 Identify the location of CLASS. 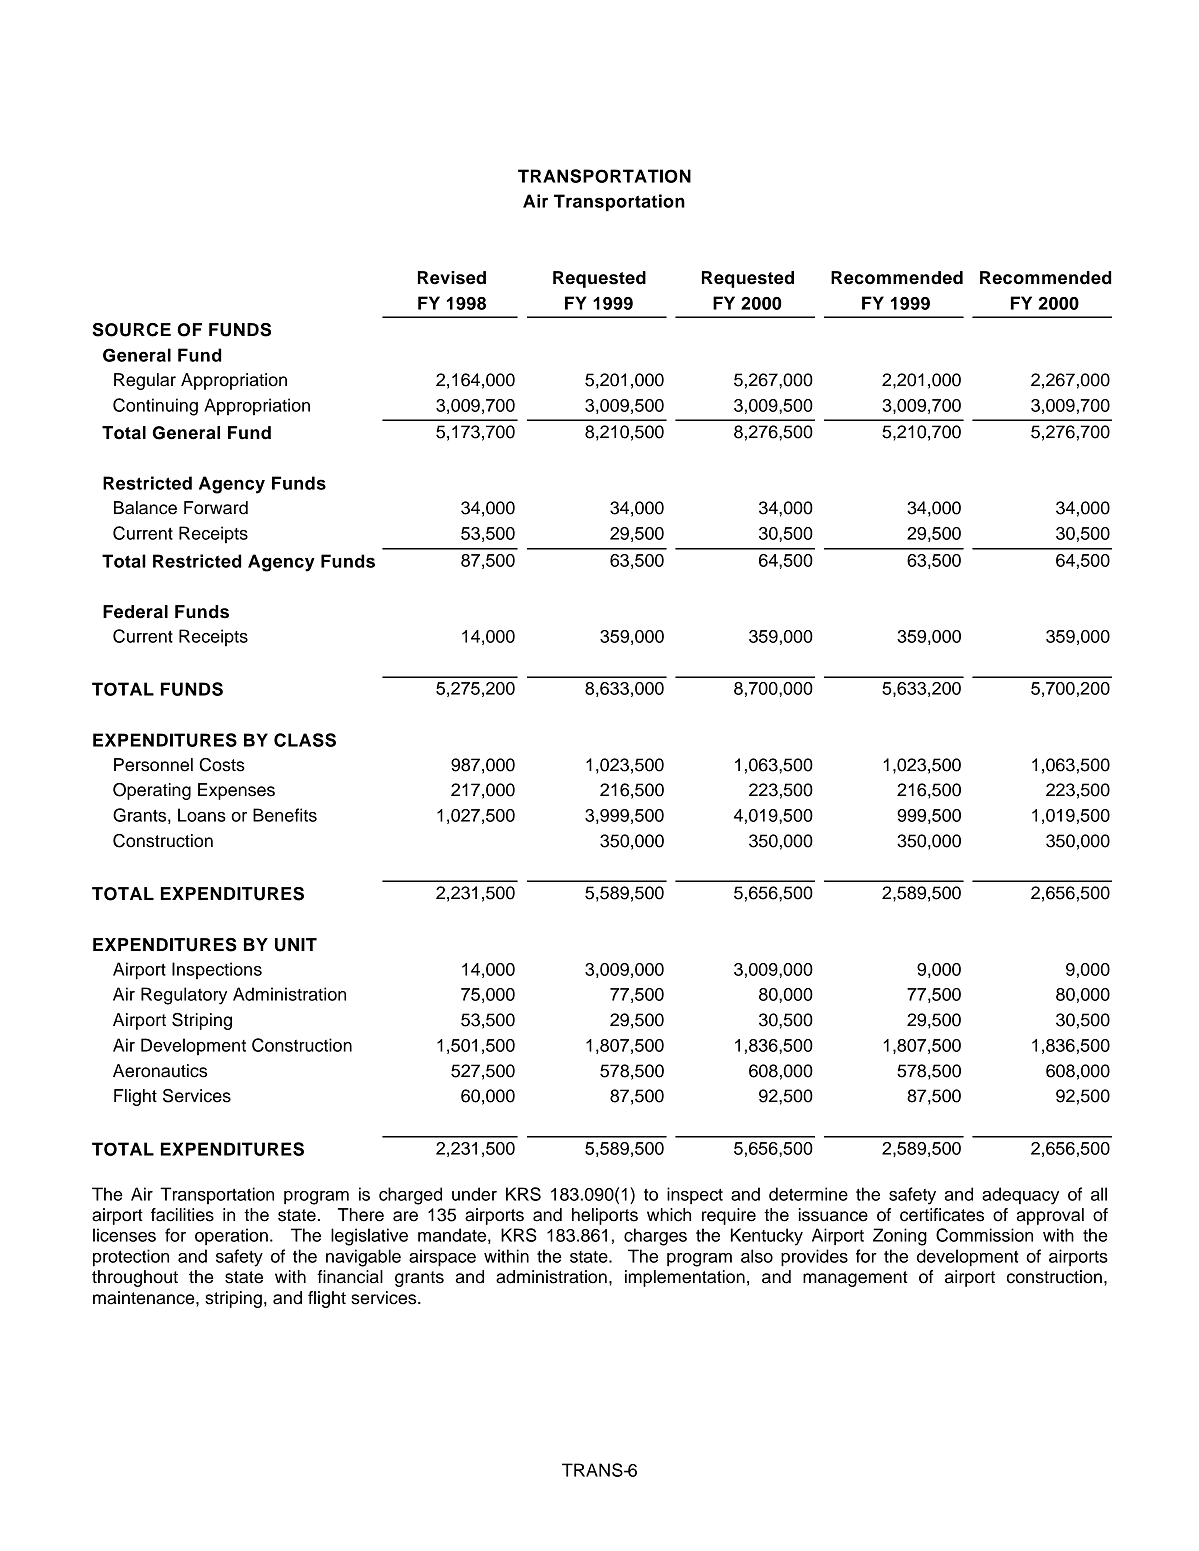
(305, 740).
